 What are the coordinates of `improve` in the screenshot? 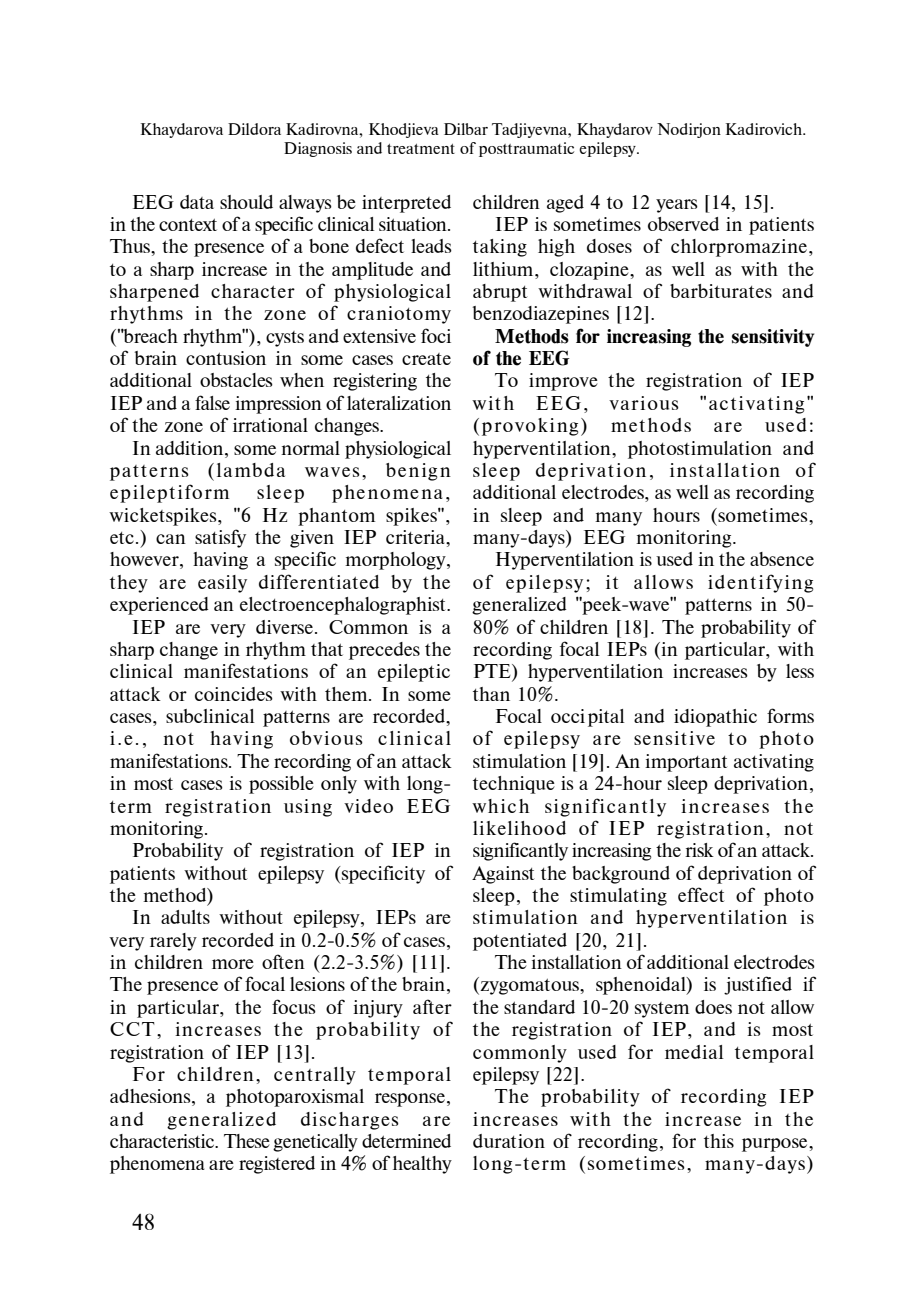 It's located at (563, 382).
